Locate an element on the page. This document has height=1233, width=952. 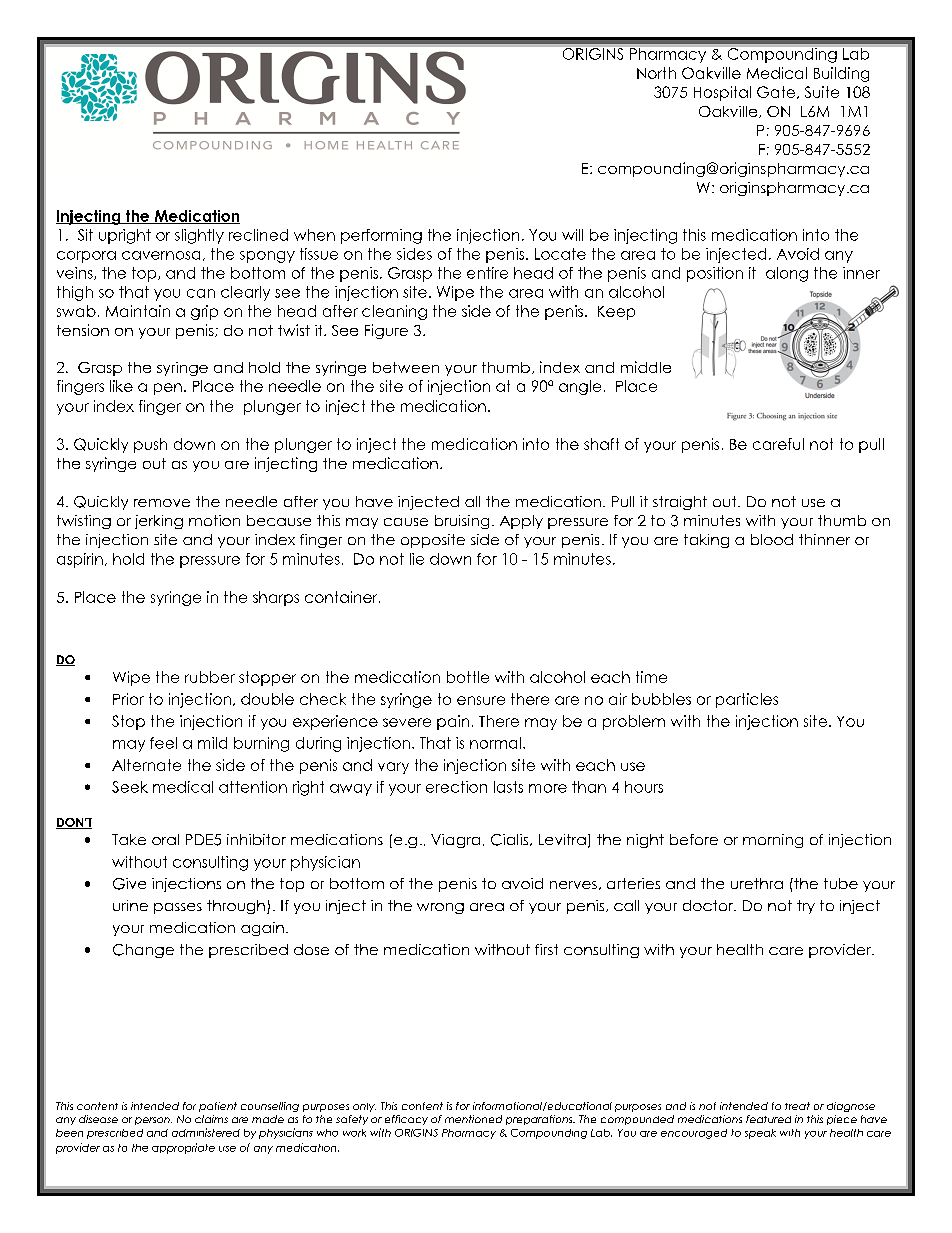
bruising is located at coordinates (462, 522).
